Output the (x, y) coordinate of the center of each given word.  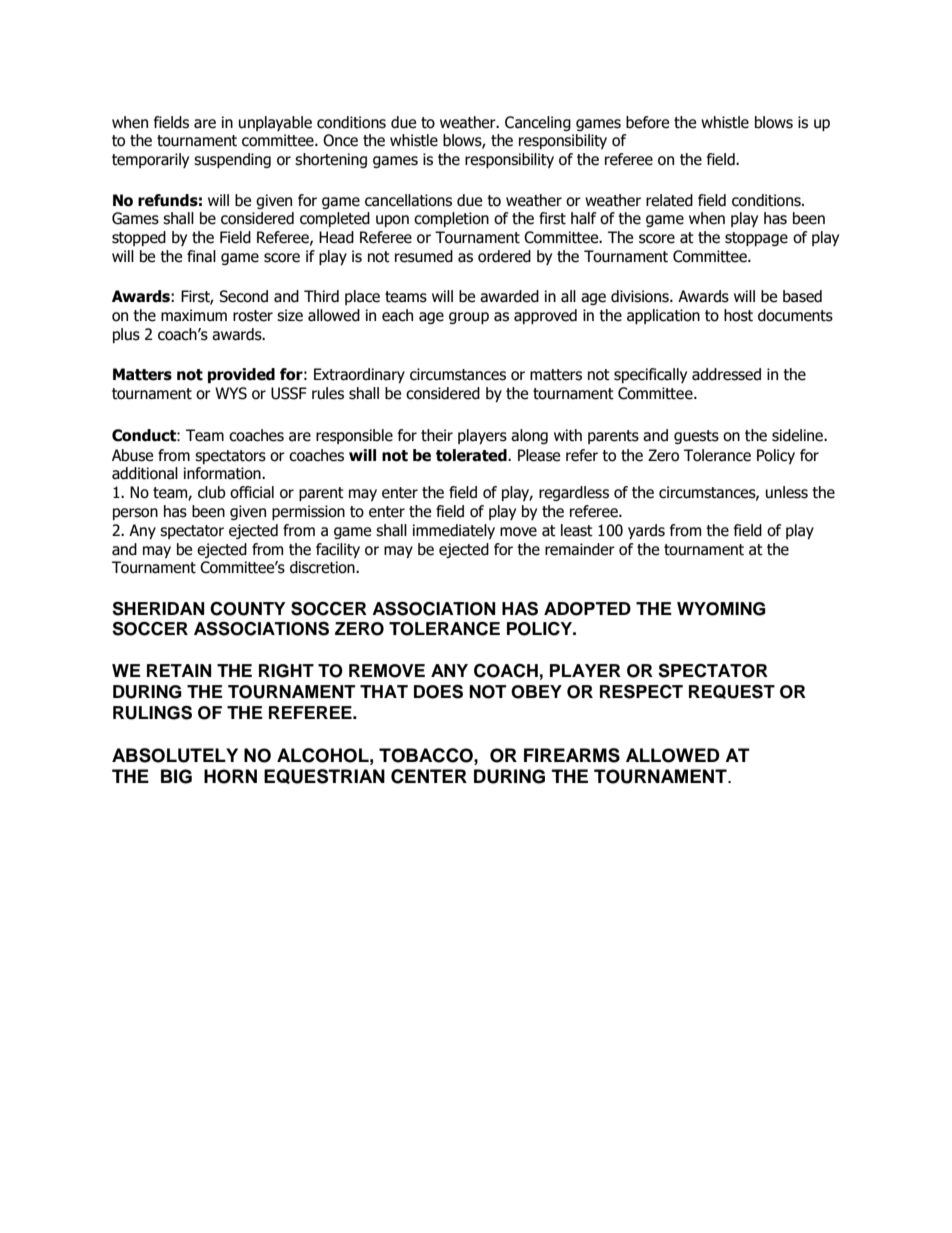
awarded (509, 296)
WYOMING (721, 609)
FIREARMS (572, 755)
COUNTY (248, 608)
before (647, 122)
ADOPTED (587, 609)
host (738, 315)
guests (696, 437)
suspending (232, 160)
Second (243, 296)
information (223, 473)
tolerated (472, 455)
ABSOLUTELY (175, 755)
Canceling (538, 123)
